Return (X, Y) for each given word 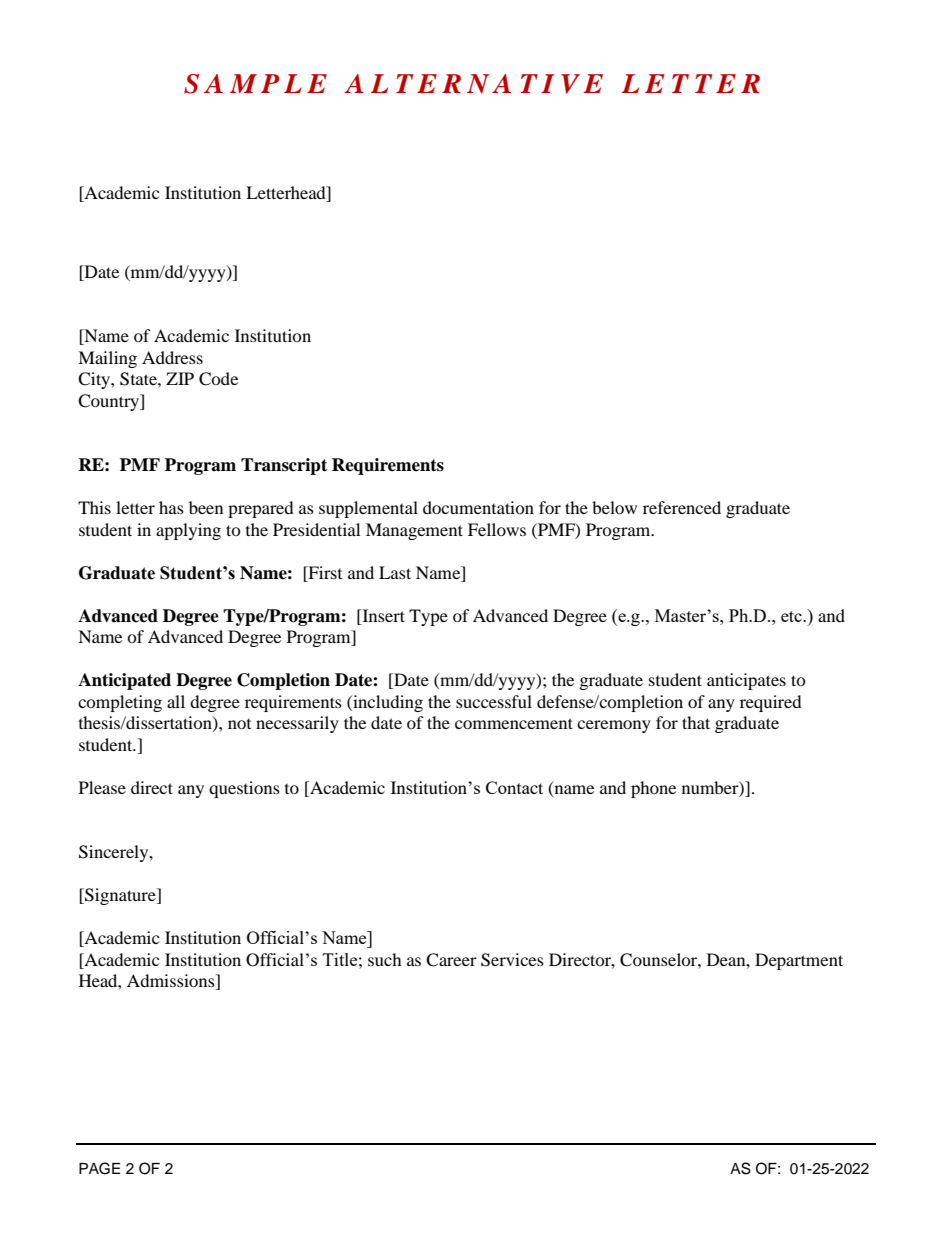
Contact (514, 787)
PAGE (99, 1168)
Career (451, 960)
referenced (682, 507)
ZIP (180, 378)
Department (799, 961)
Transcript (284, 466)
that (696, 722)
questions (244, 789)
